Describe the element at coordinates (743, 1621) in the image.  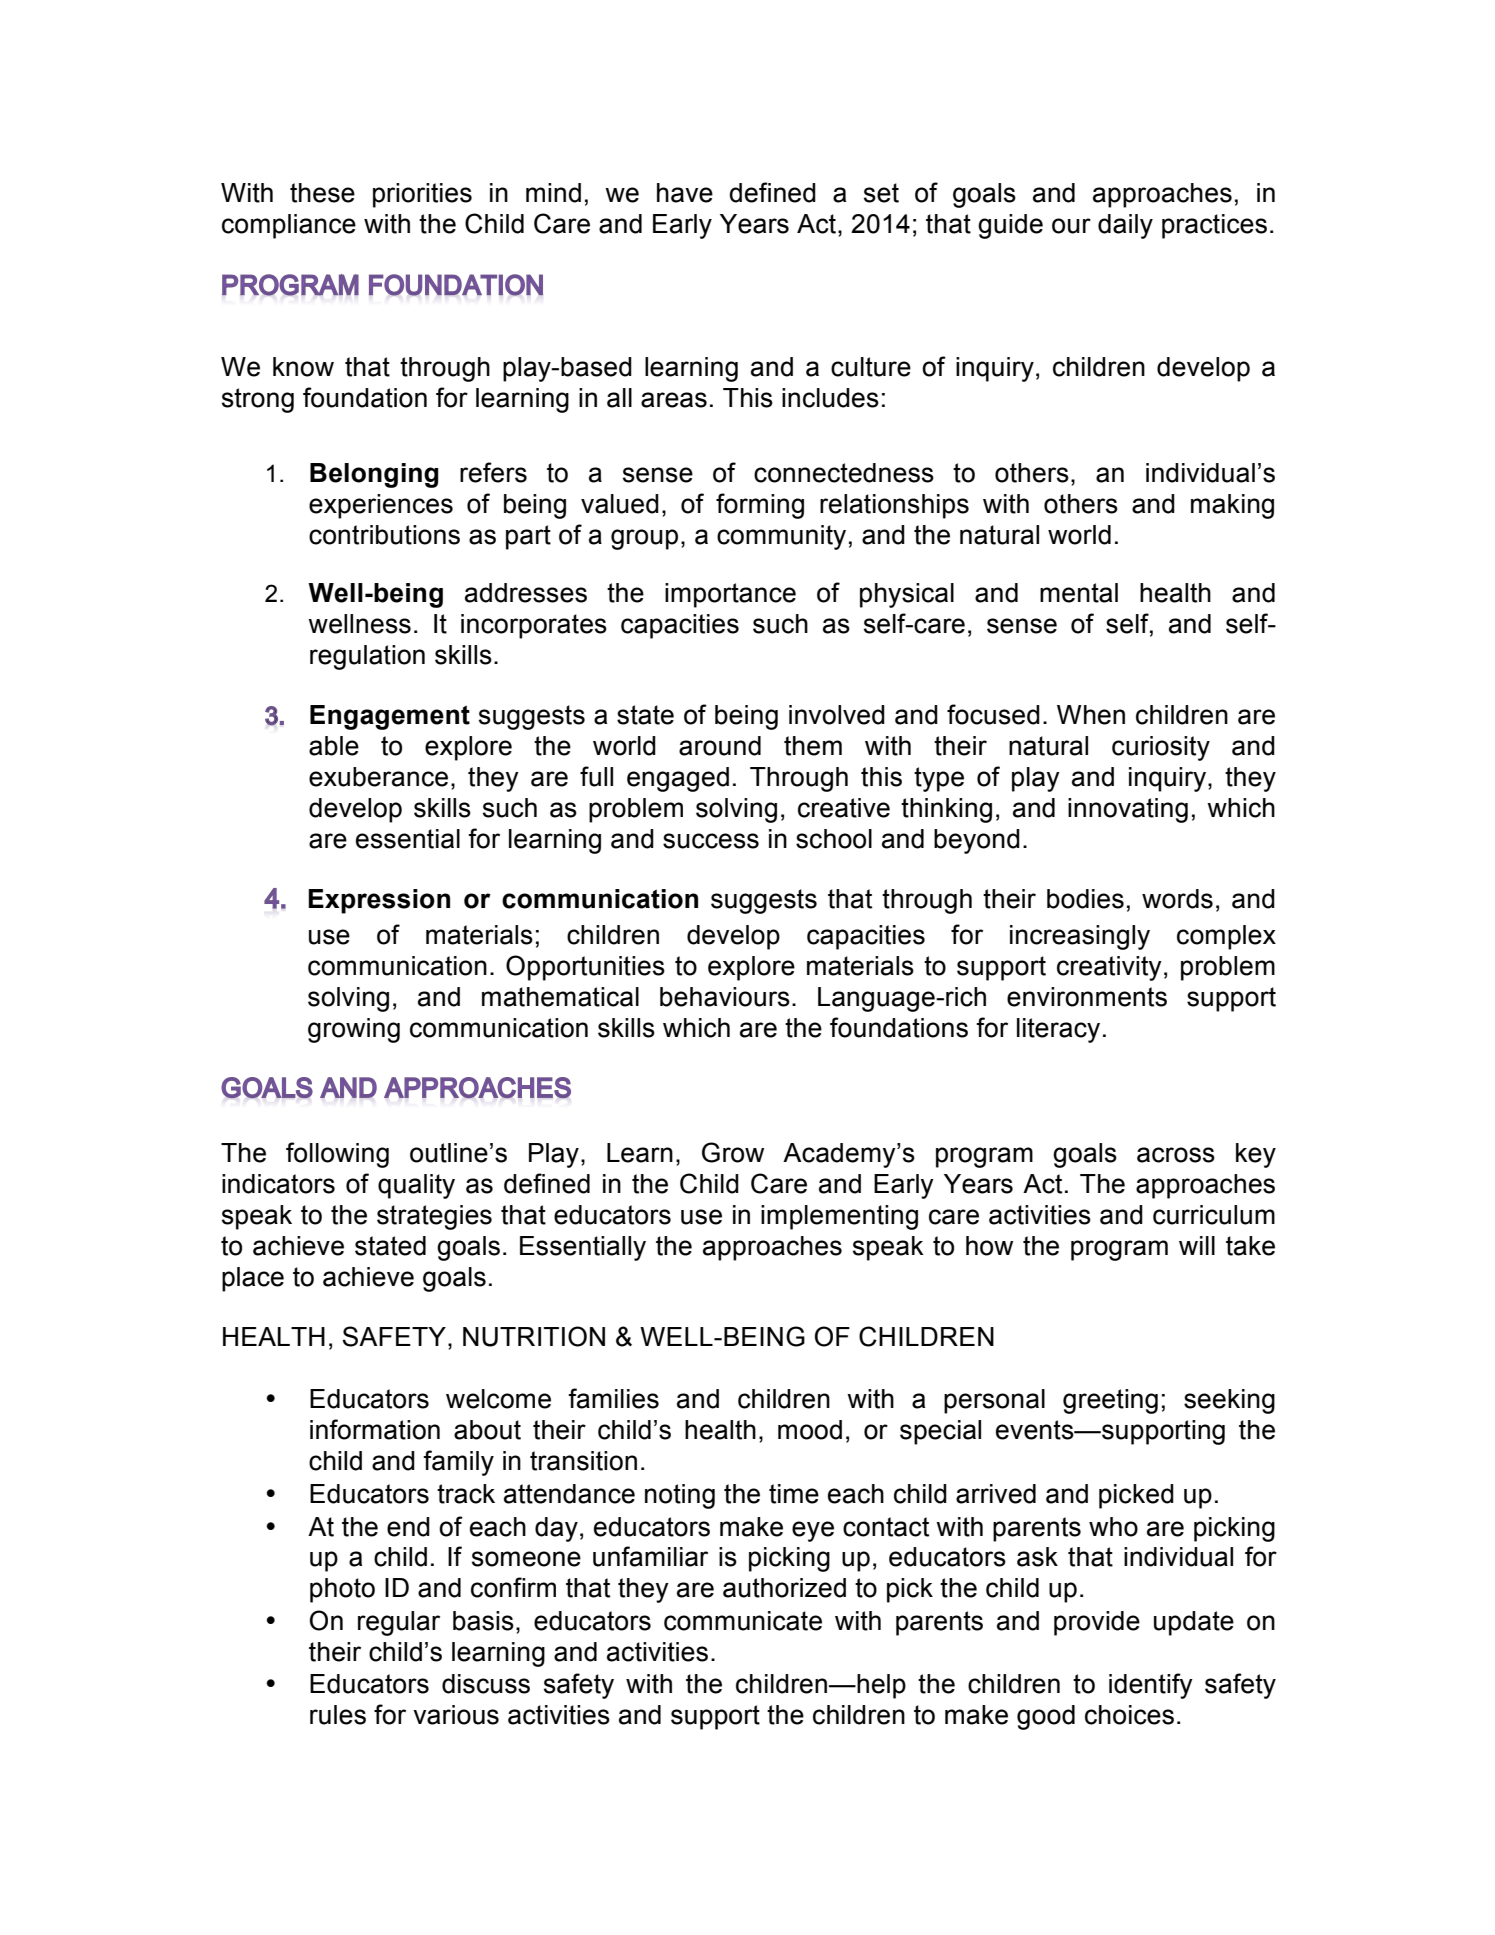
I see `communicate` at that location.
